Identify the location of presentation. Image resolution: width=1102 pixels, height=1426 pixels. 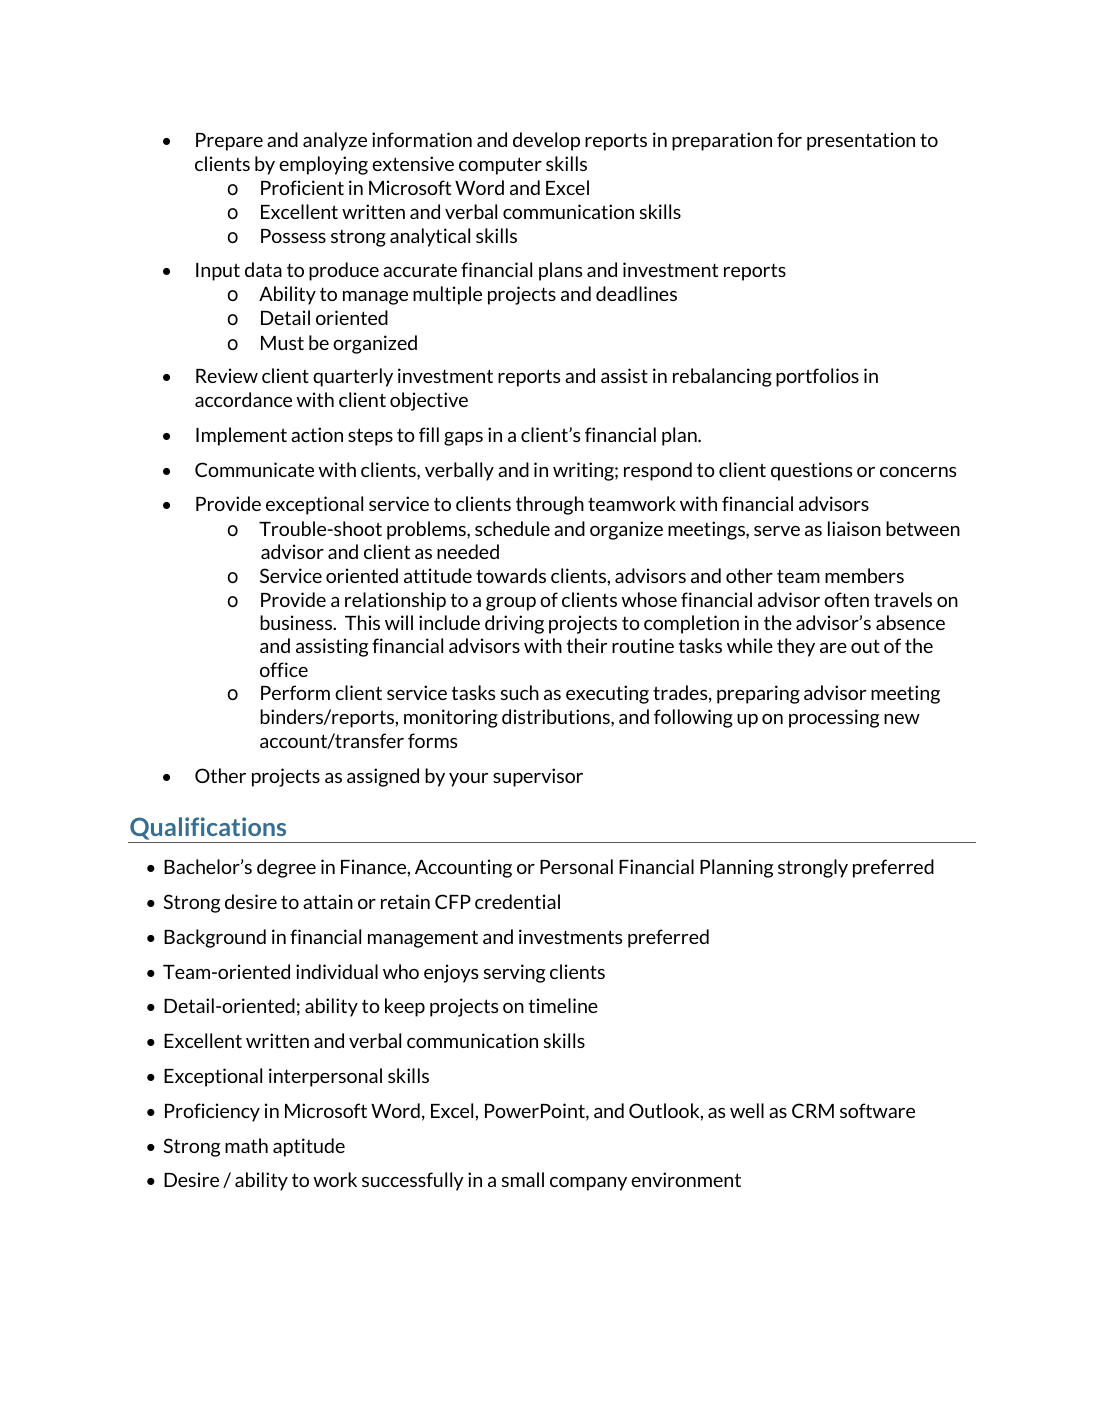
(861, 141).
